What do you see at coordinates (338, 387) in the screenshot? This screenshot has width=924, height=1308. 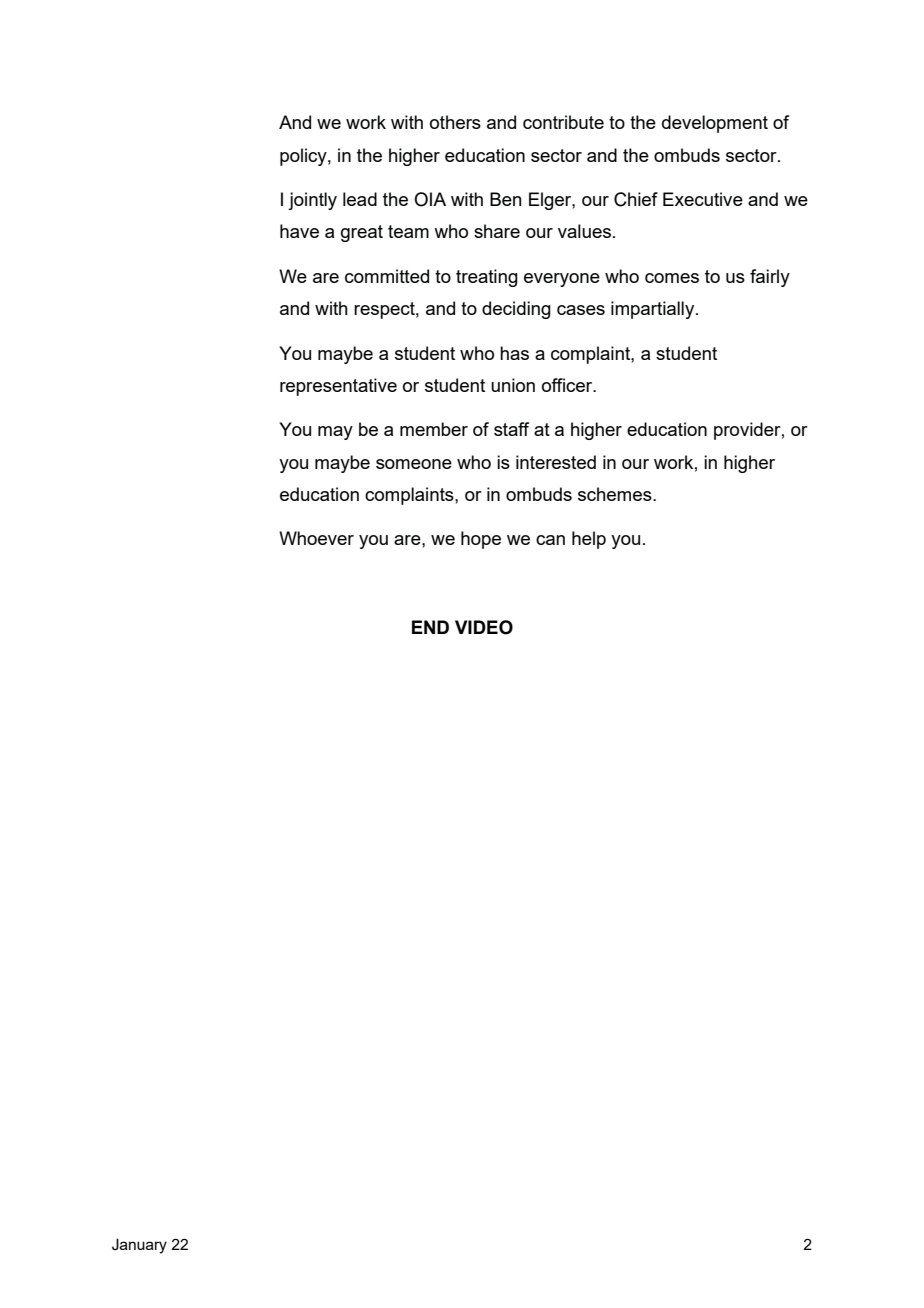 I see `representative` at bounding box center [338, 387].
